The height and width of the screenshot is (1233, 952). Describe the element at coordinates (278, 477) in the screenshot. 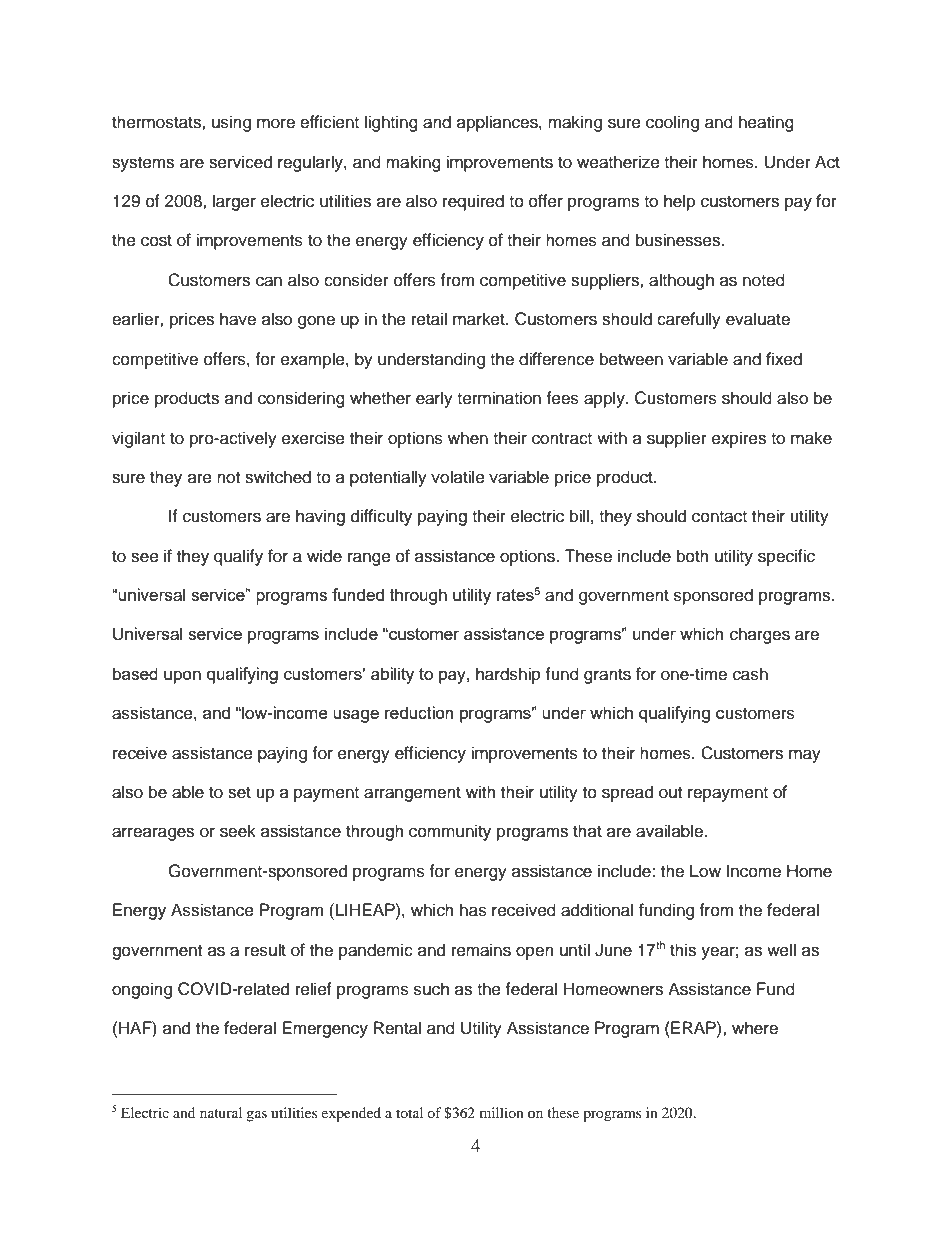

I see `switched` at that location.
